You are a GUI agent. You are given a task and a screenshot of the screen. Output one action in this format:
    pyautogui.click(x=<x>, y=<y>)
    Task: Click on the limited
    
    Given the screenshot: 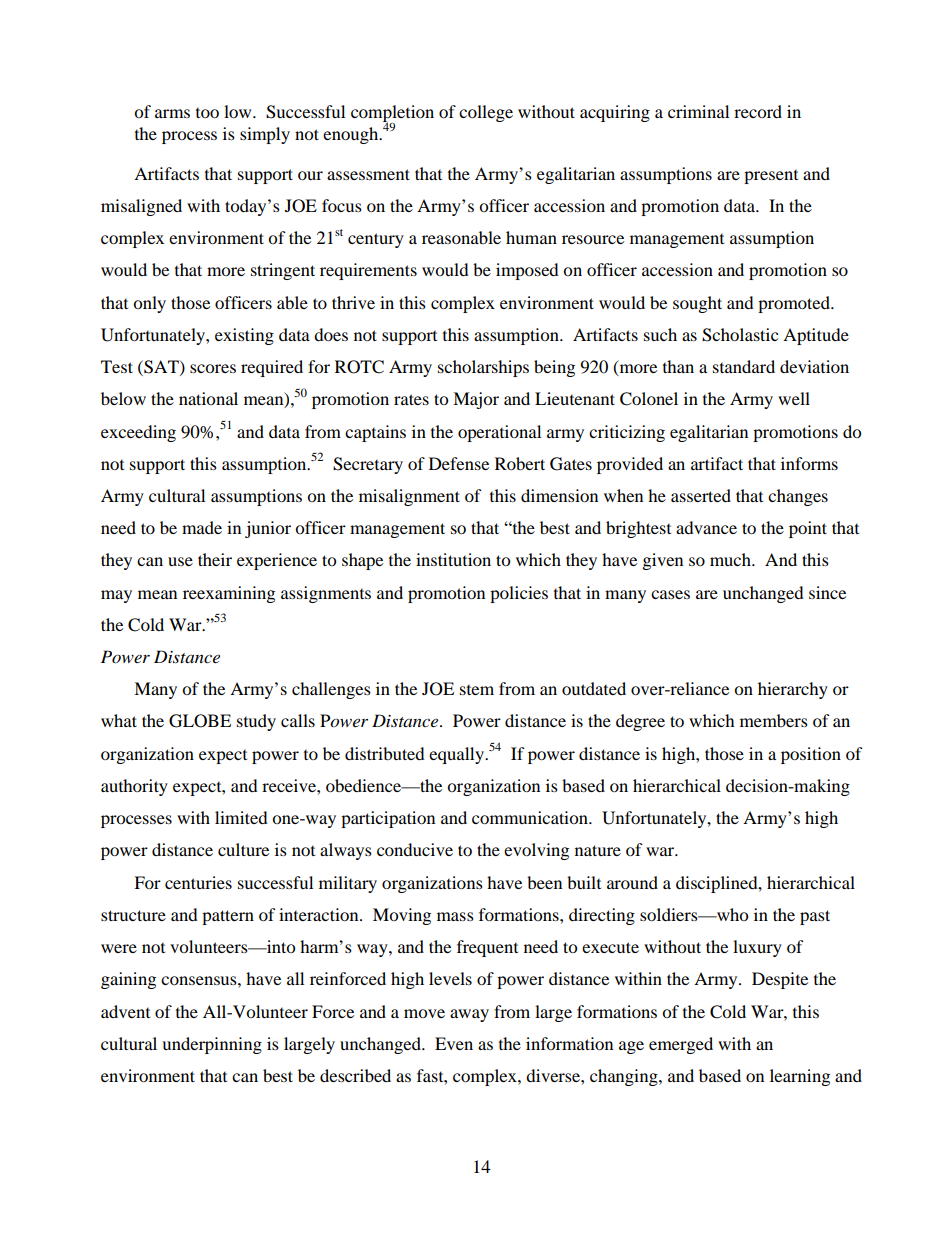 What is the action you would take?
    pyautogui.click(x=241, y=817)
